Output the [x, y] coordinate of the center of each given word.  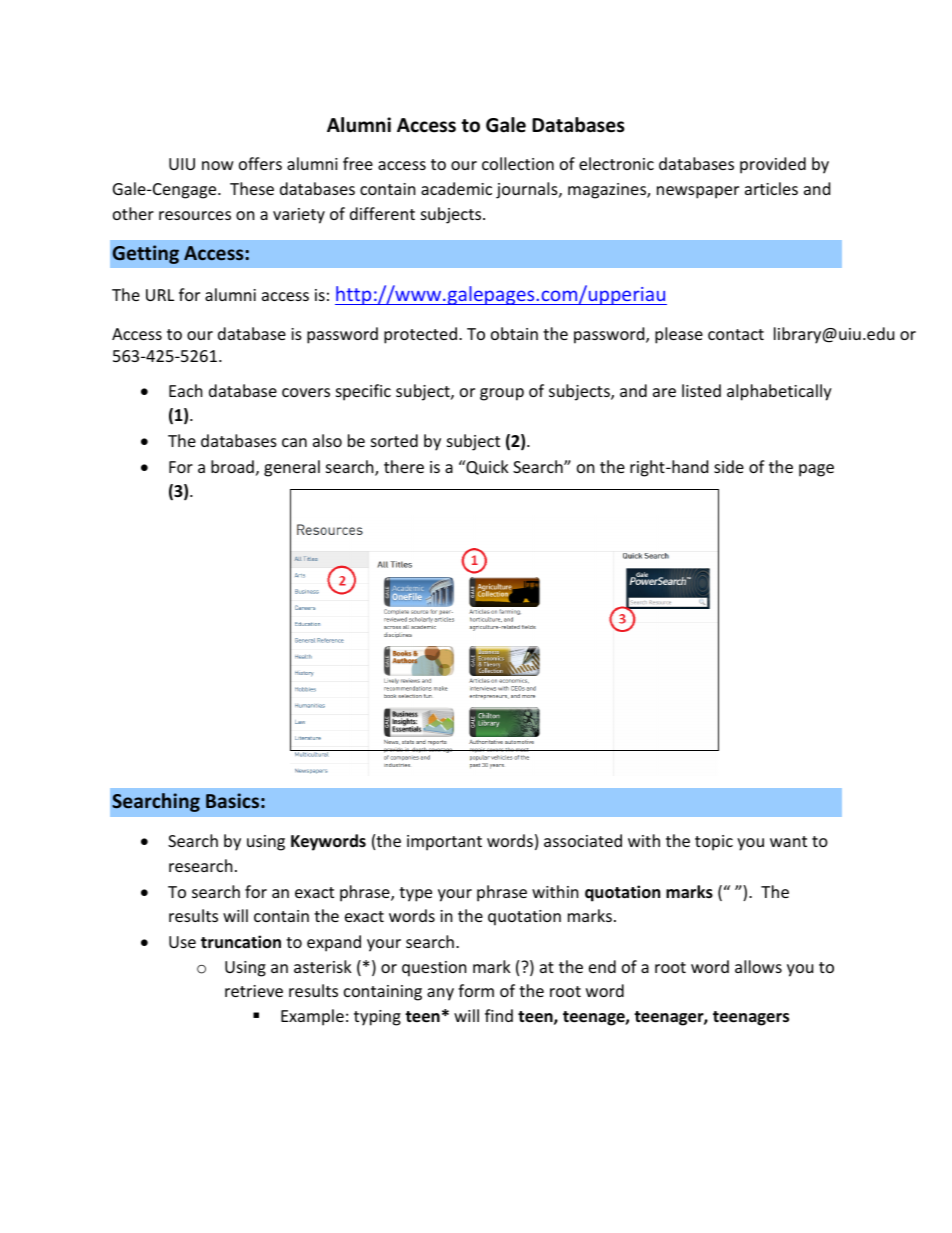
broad [232, 466]
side [729, 466]
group [502, 394]
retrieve [254, 991]
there [404, 466]
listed [701, 390]
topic [714, 843]
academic [456, 188]
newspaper [698, 192]
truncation [241, 941]
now [218, 165]
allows [758, 966]
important [444, 843]
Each [186, 390]
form [476, 990]
